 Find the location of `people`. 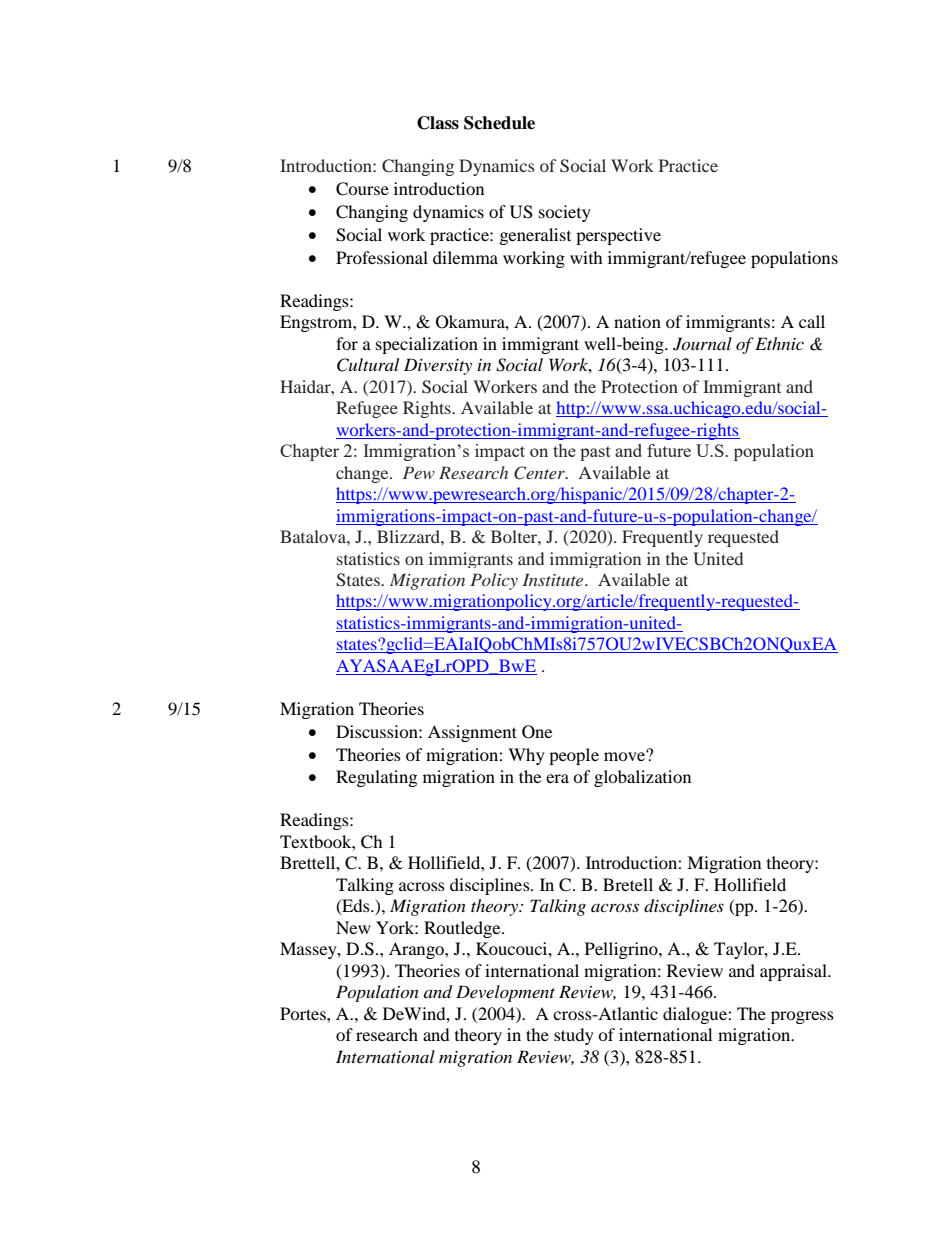

people is located at coordinates (574, 756).
